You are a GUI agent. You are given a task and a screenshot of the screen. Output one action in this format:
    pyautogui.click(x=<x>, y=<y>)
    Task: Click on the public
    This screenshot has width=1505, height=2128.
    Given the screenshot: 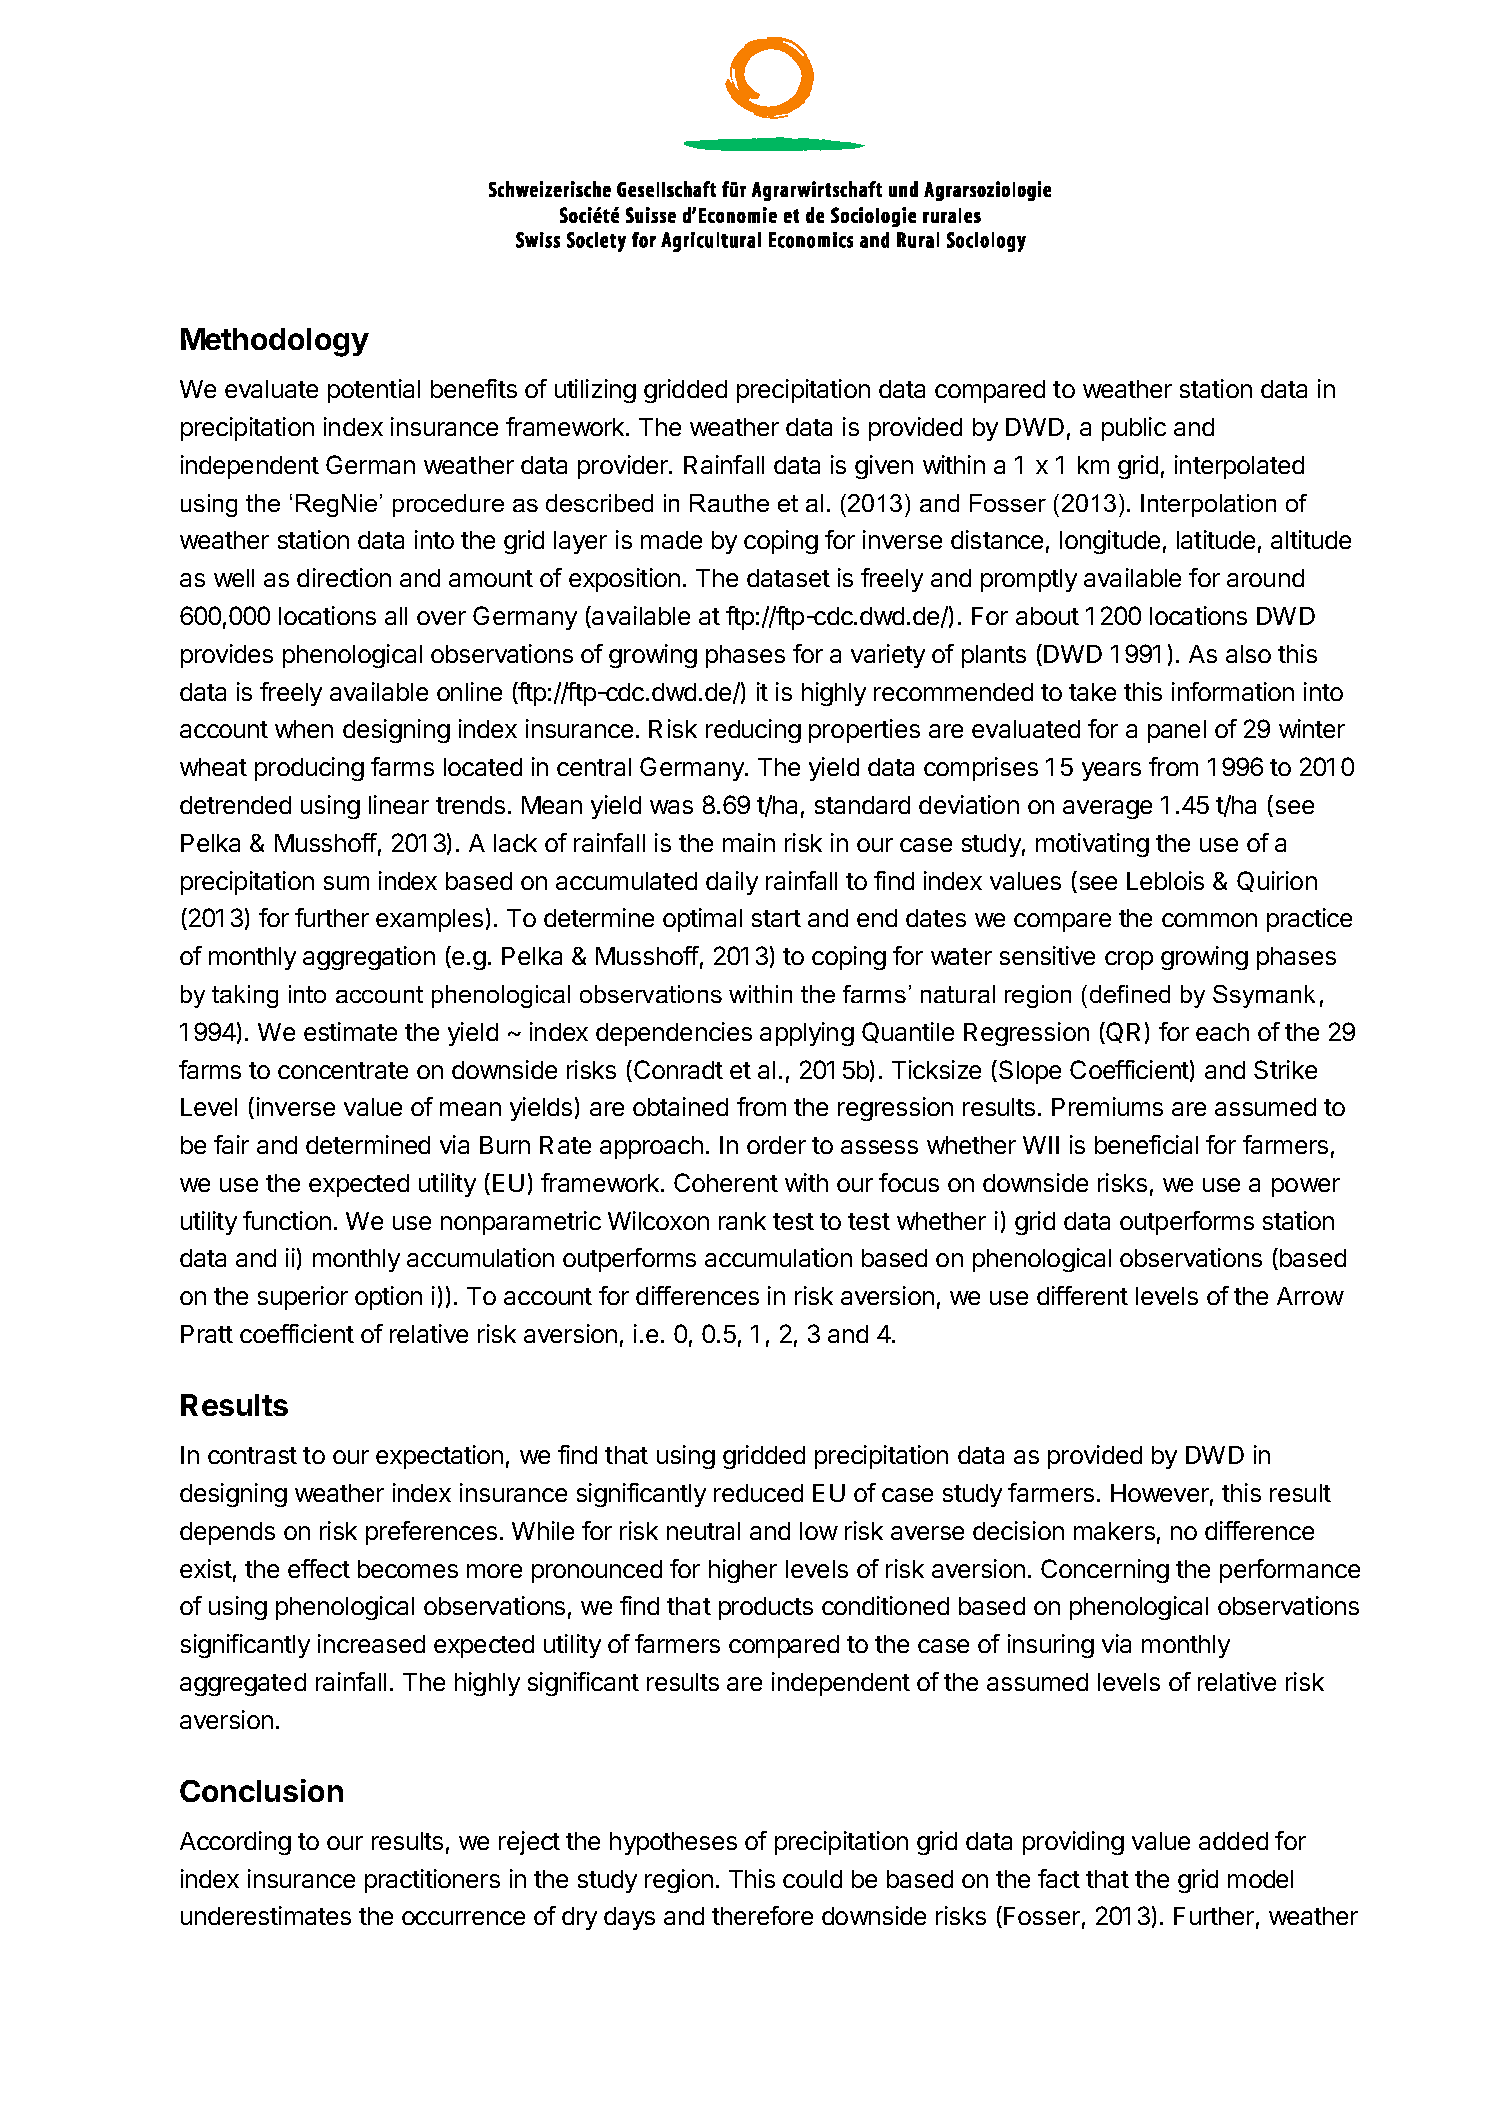 What is the action you would take?
    pyautogui.click(x=1134, y=429)
